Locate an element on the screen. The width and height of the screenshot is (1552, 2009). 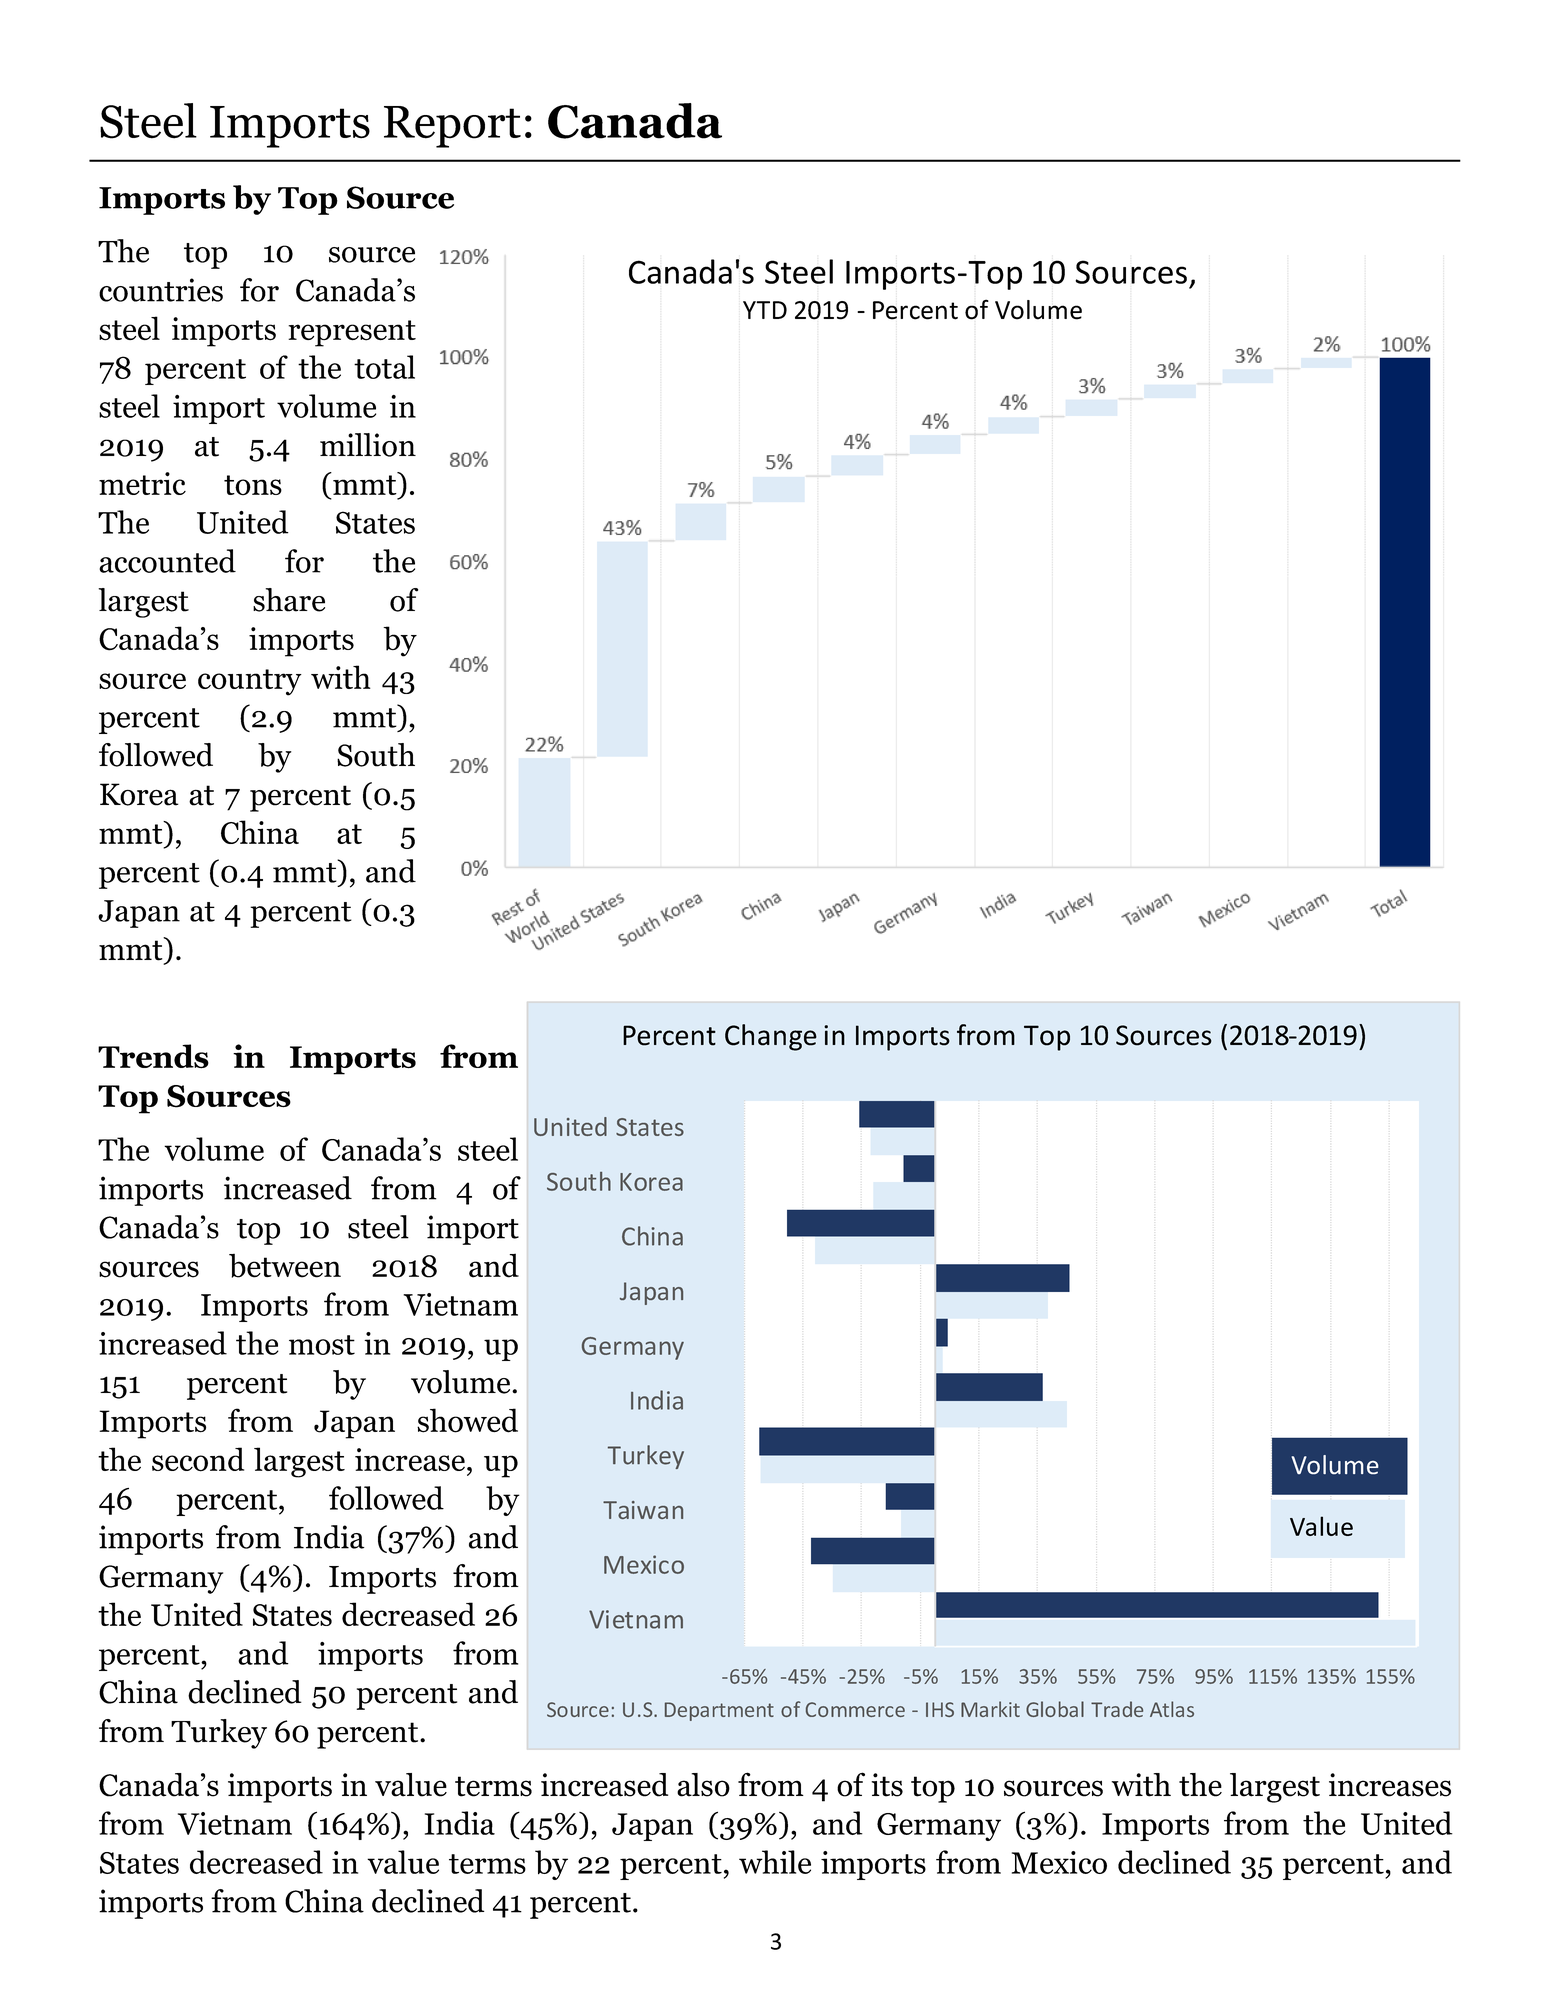
Global is located at coordinates (1055, 1709).
